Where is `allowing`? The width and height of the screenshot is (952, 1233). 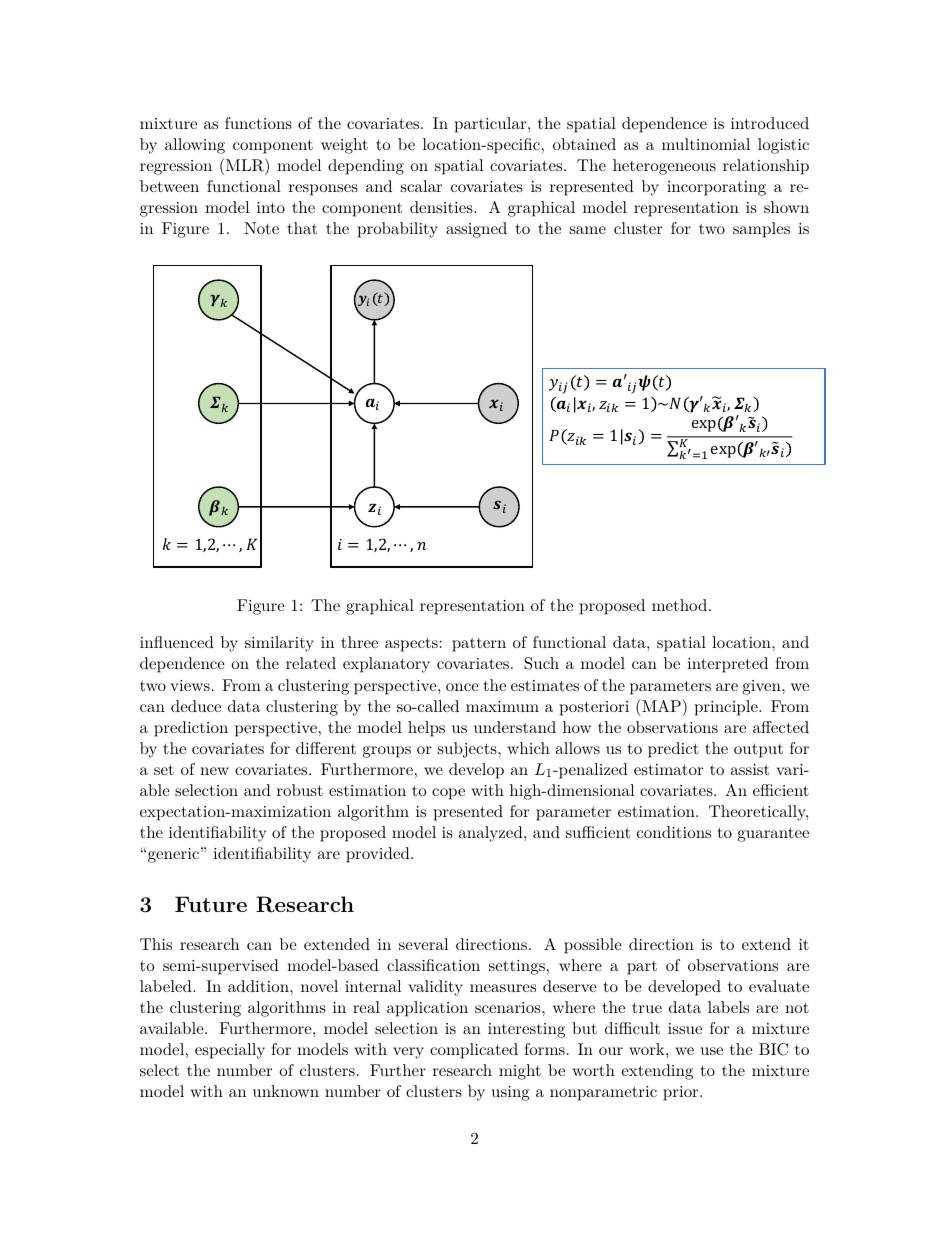 allowing is located at coordinates (195, 146).
